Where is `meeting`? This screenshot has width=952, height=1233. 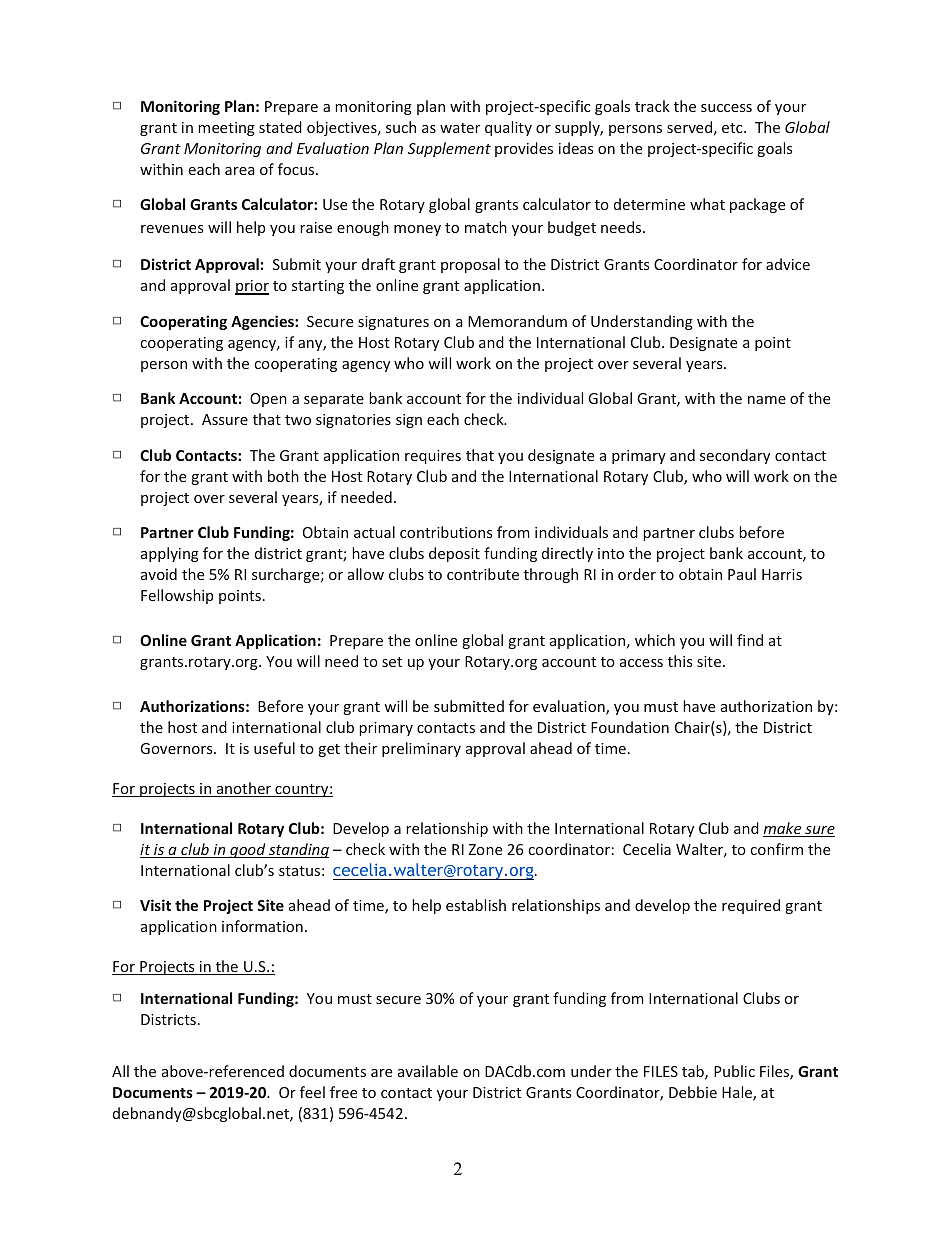 meeting is located at coordinates (226, 129).
